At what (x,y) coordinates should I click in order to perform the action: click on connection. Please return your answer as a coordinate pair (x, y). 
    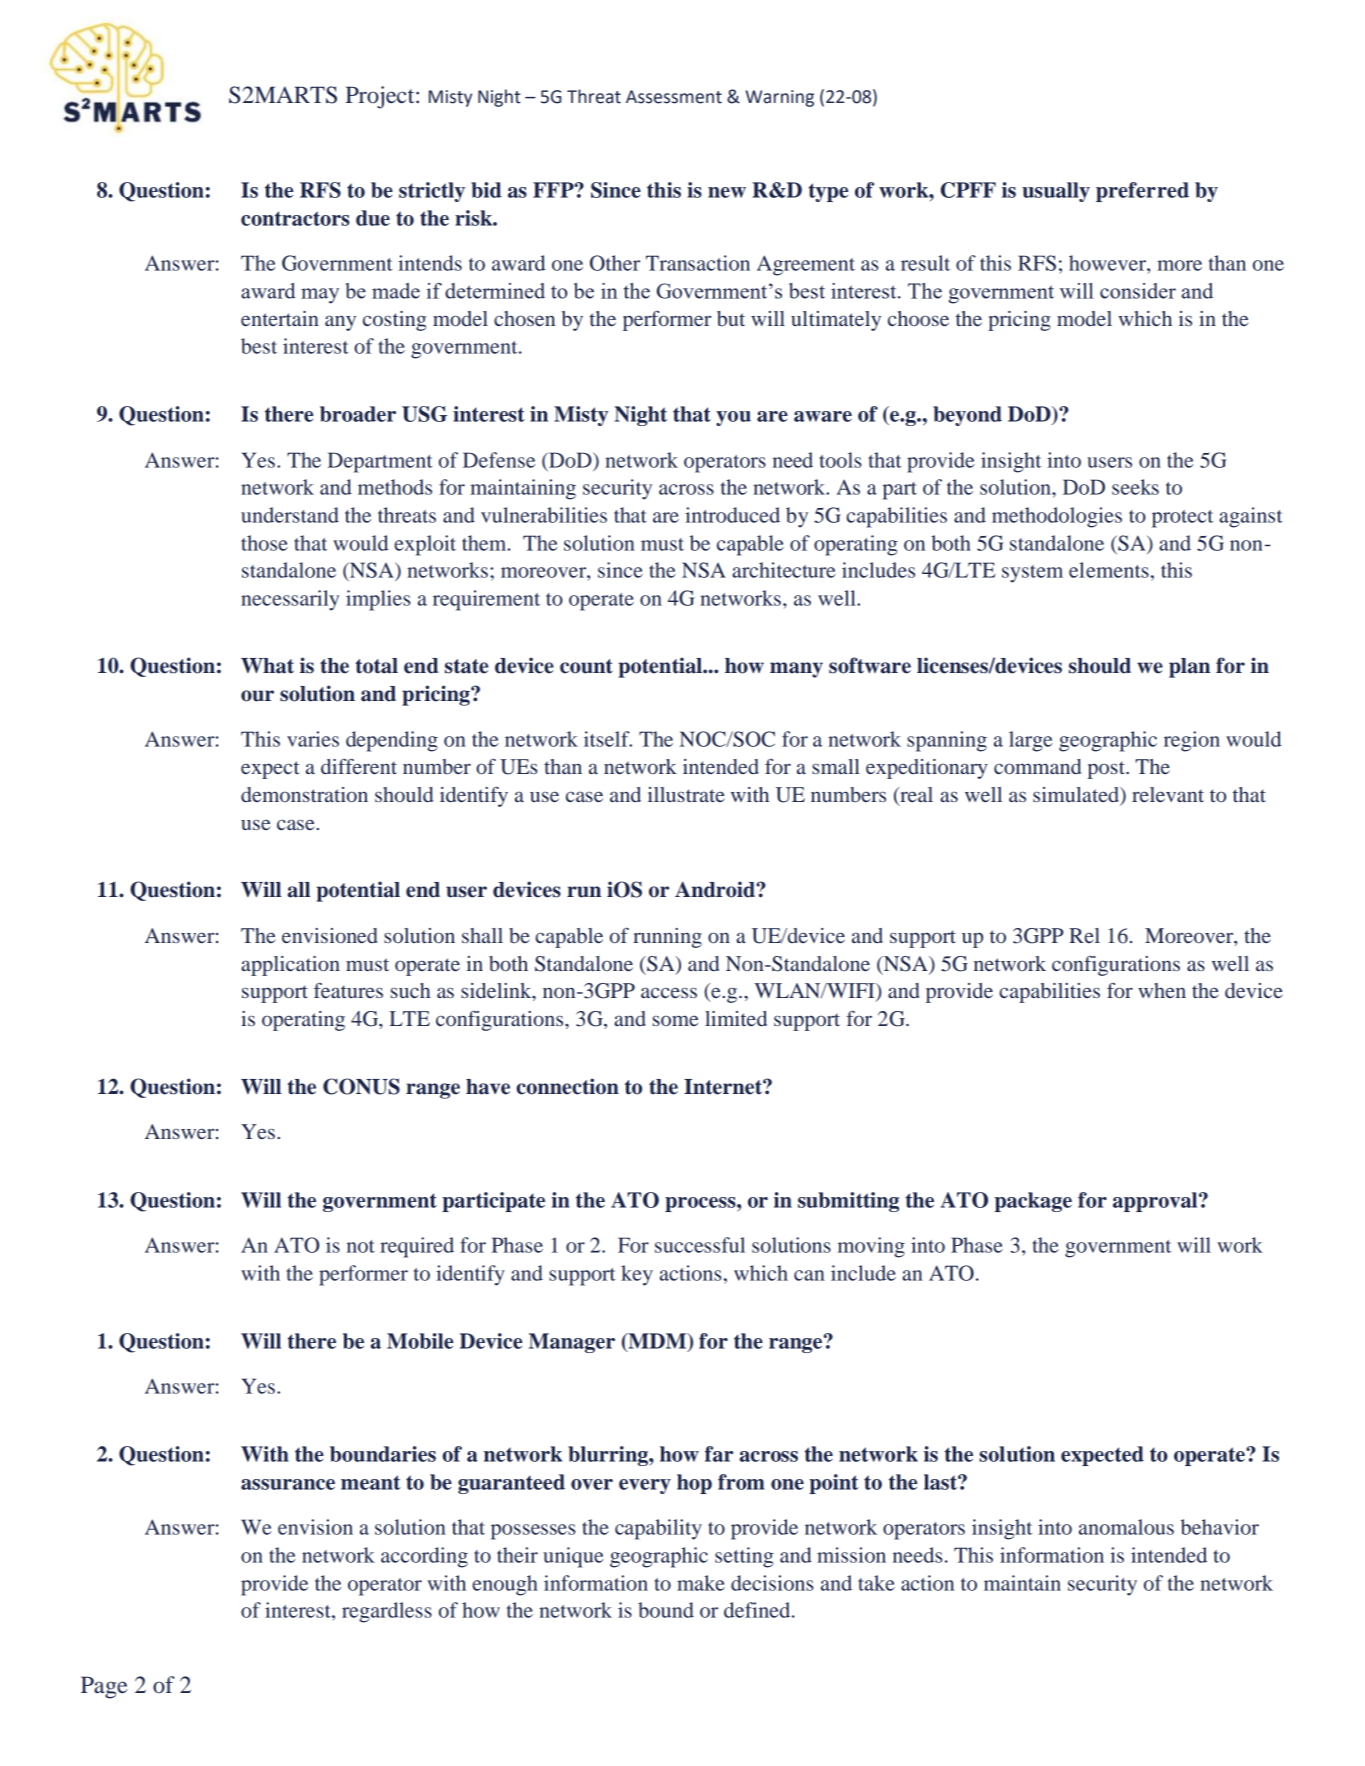
    Looking at the image, I should click on (567, 1086).
